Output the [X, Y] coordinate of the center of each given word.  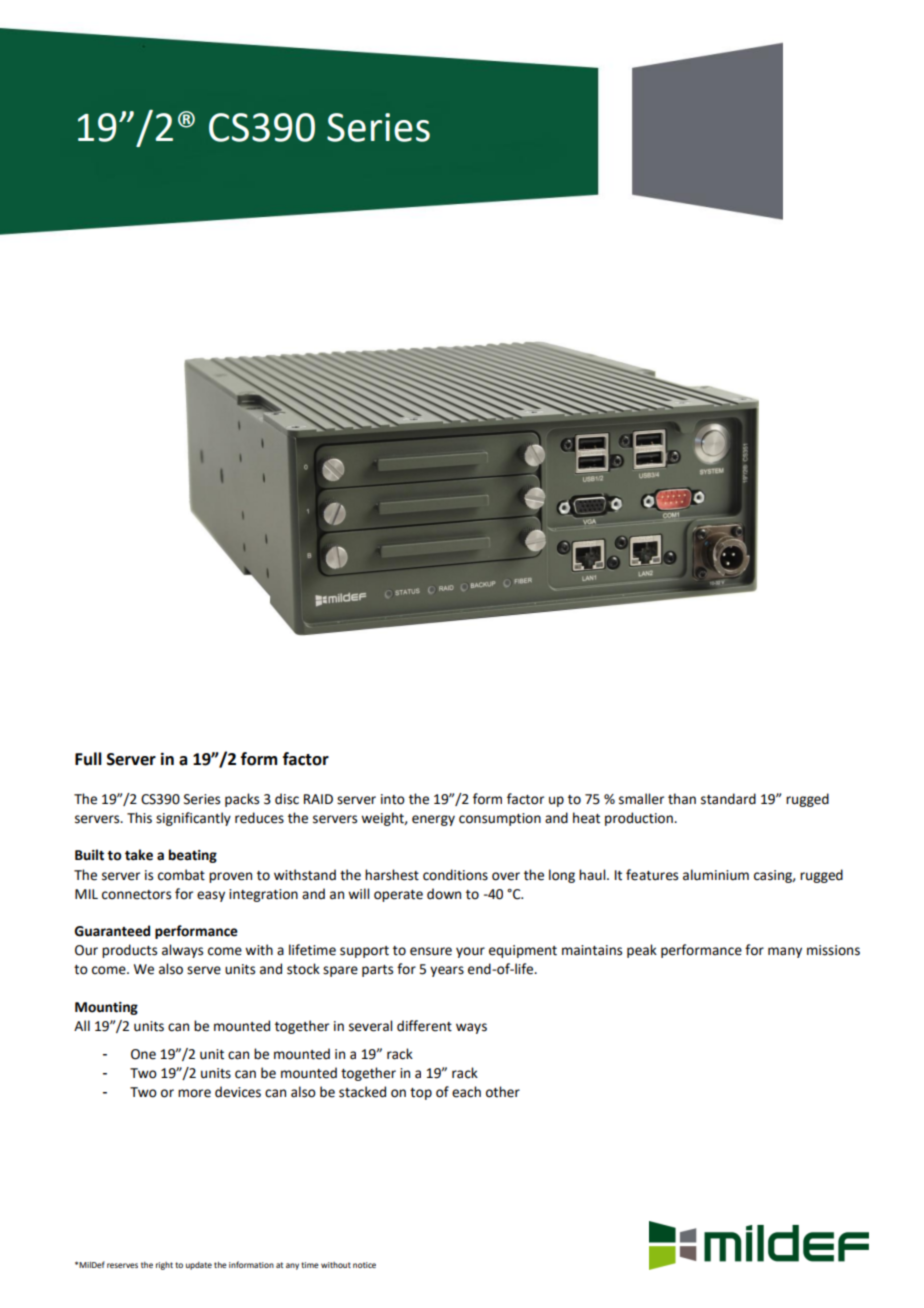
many [785, 952]
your [470, 952]
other [503, 1092]
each [466, 1092]
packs [242, 800]
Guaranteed [112, 931]
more [194, 1093]
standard [728, 799]
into [393, 799]
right [164, 1266]
